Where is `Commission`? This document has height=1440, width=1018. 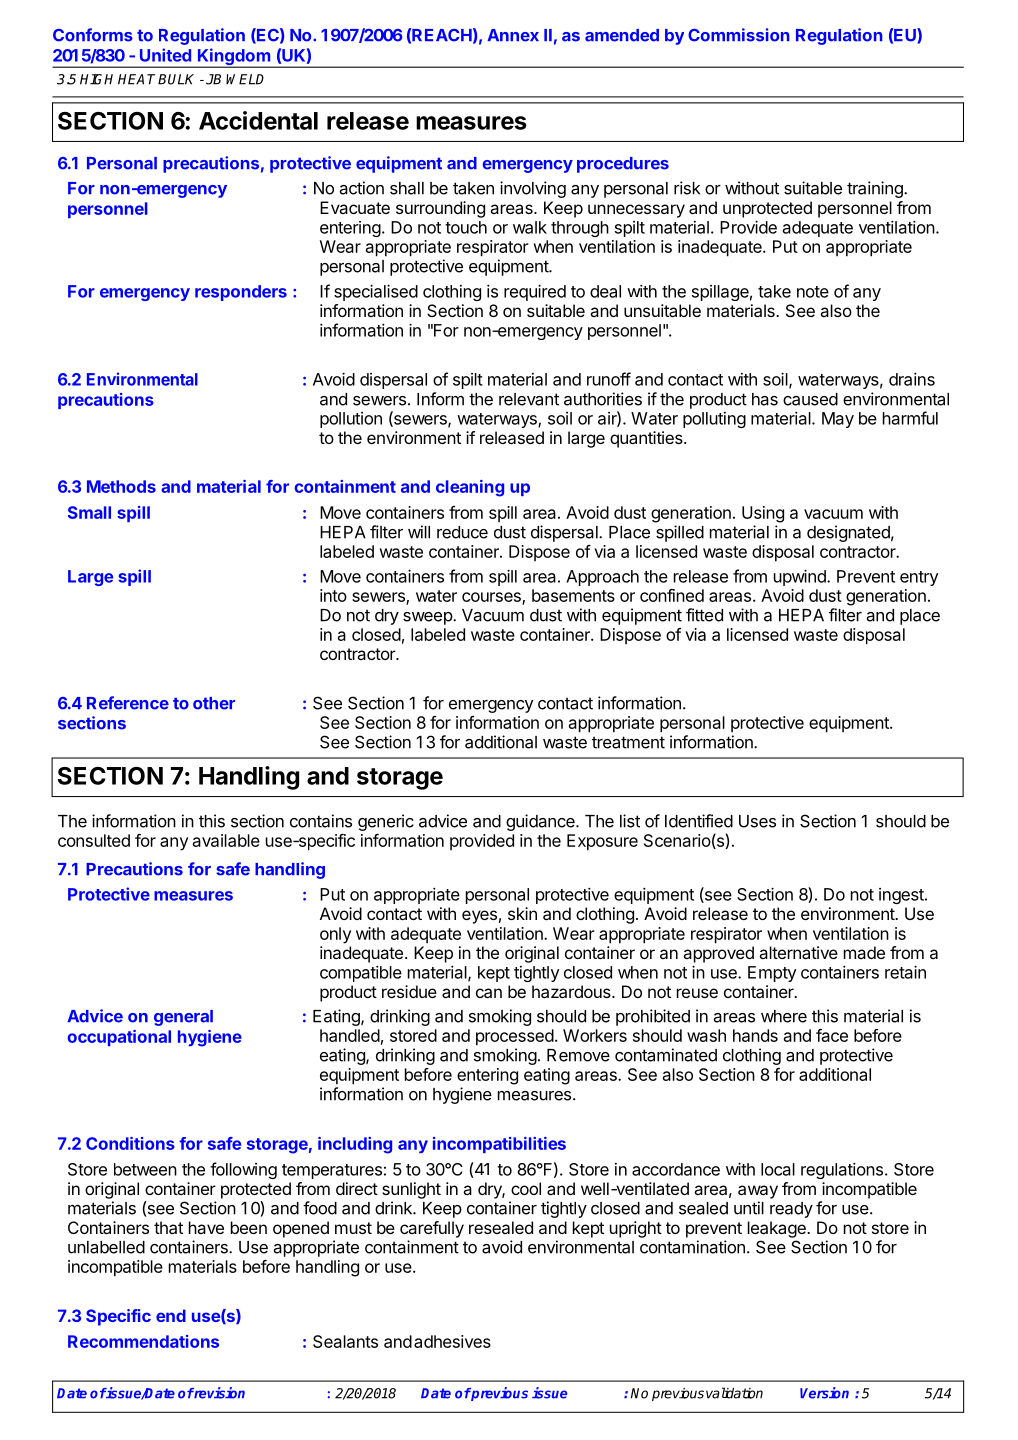
Commission is located at coordinates (739, 35).
